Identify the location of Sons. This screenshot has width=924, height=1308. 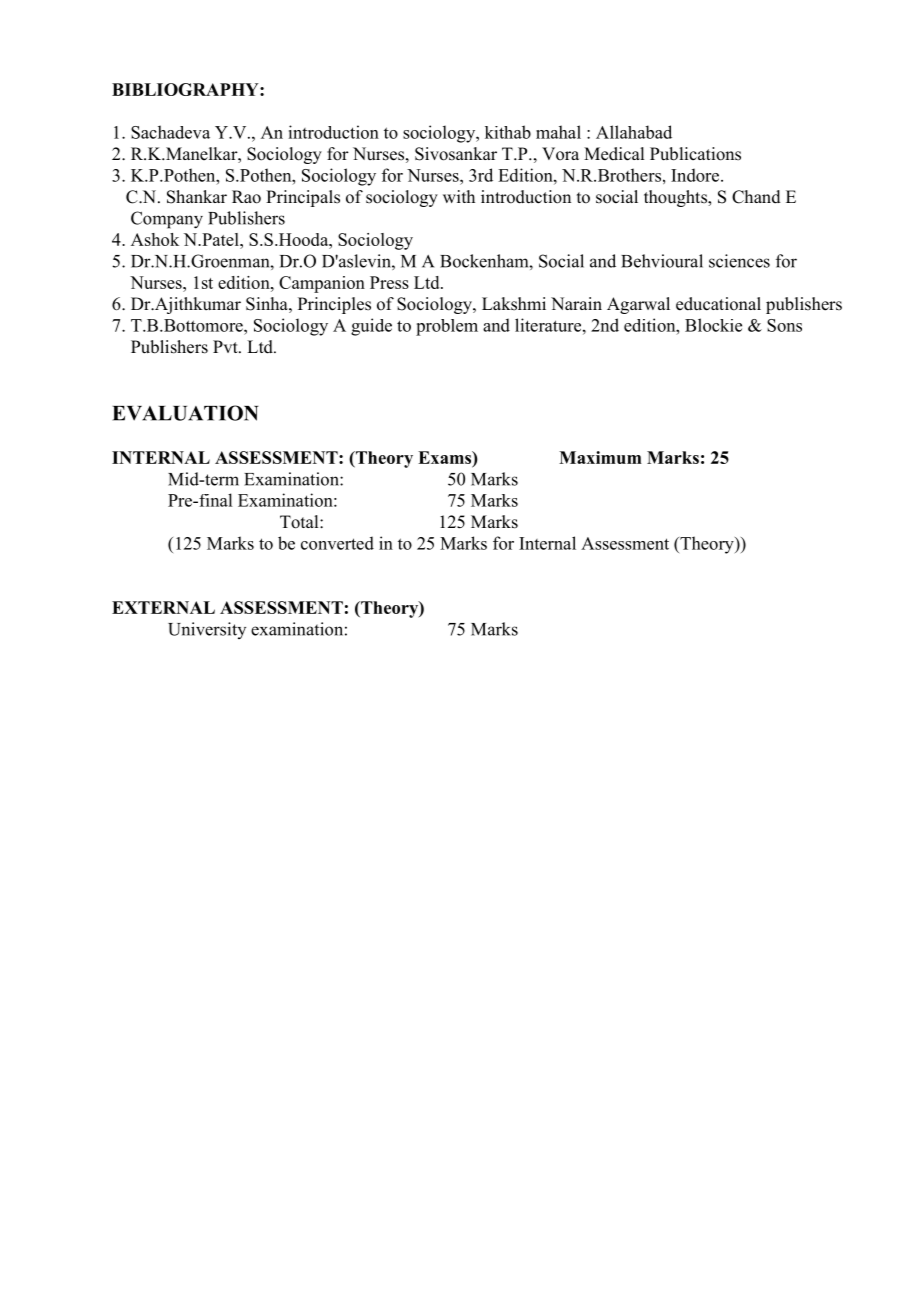
(784, 325).
